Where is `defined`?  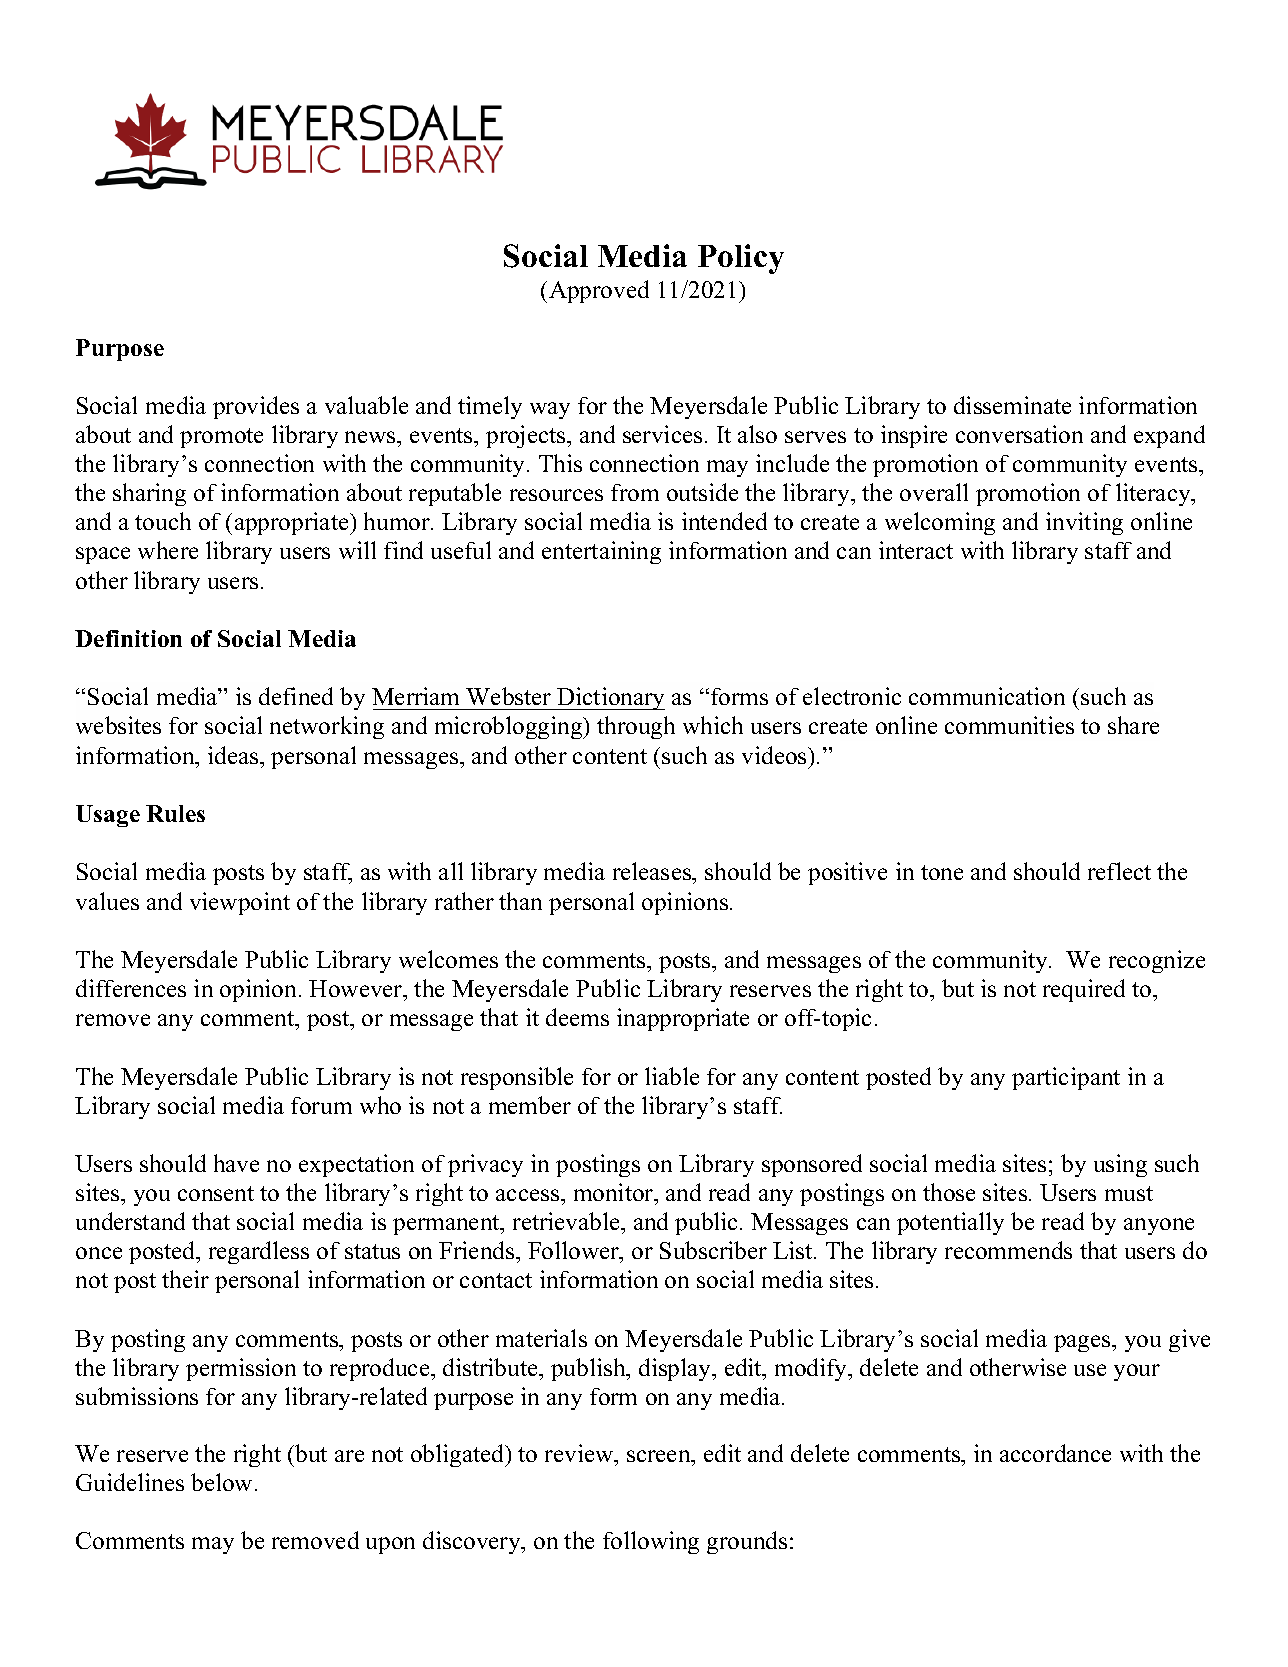
defined is located at coordinates (296, 696).
